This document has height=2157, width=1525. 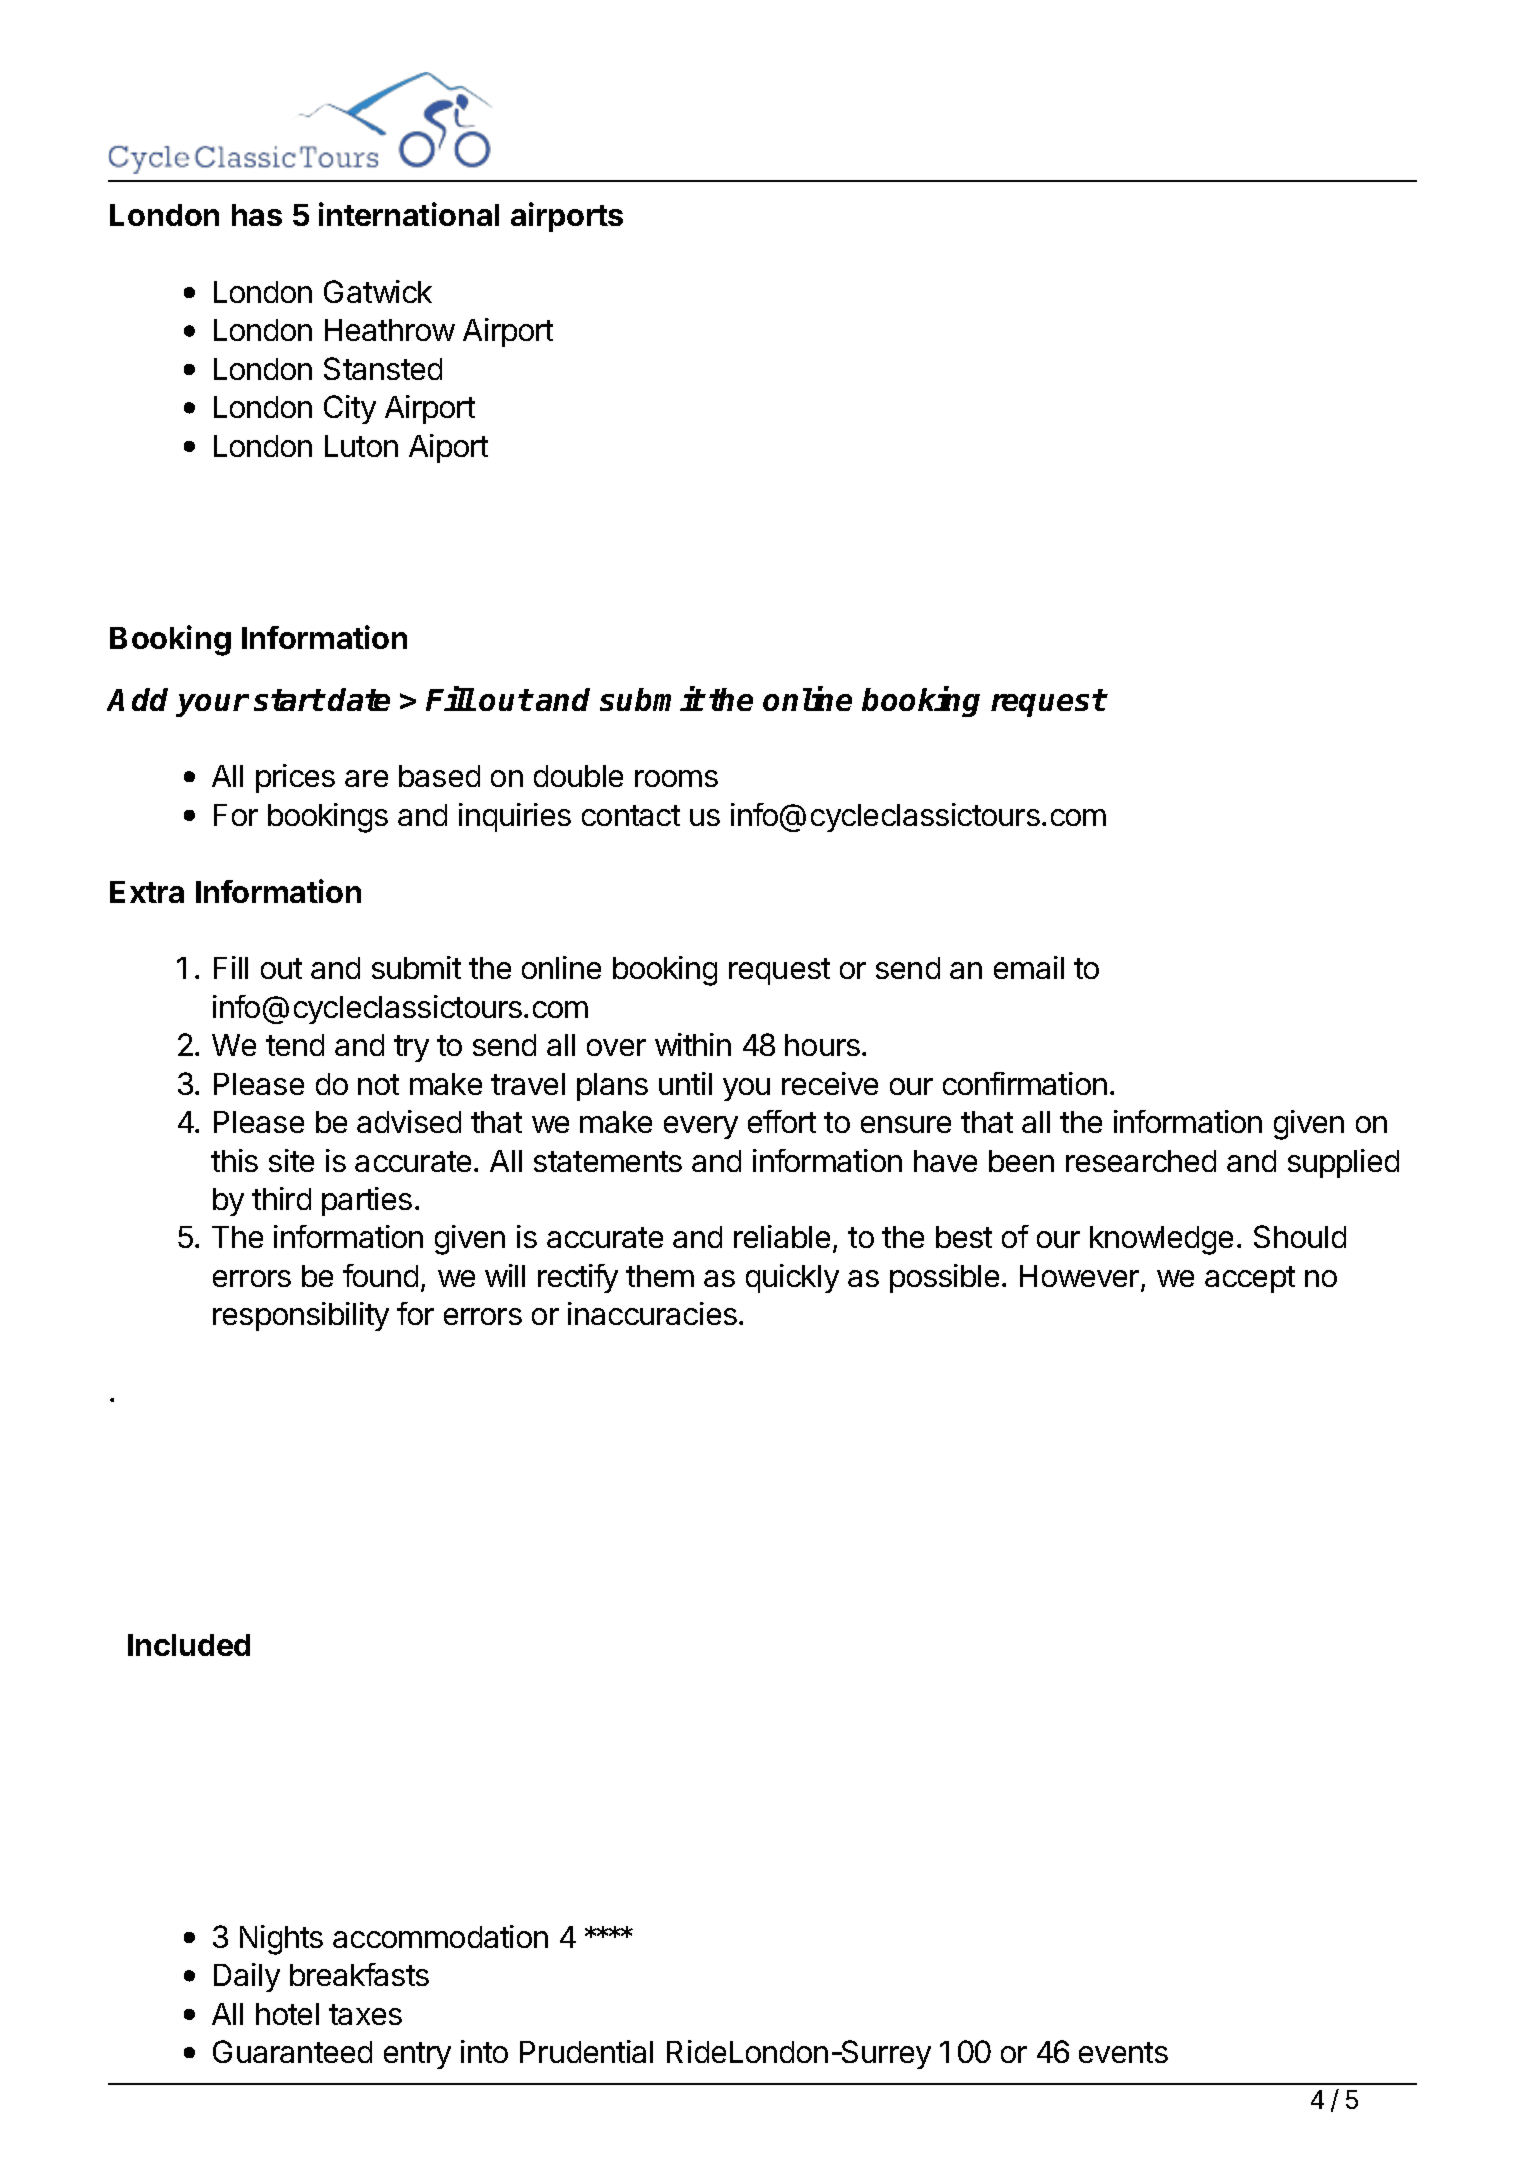 I want to click on email, so click(x=1029, y=967).
